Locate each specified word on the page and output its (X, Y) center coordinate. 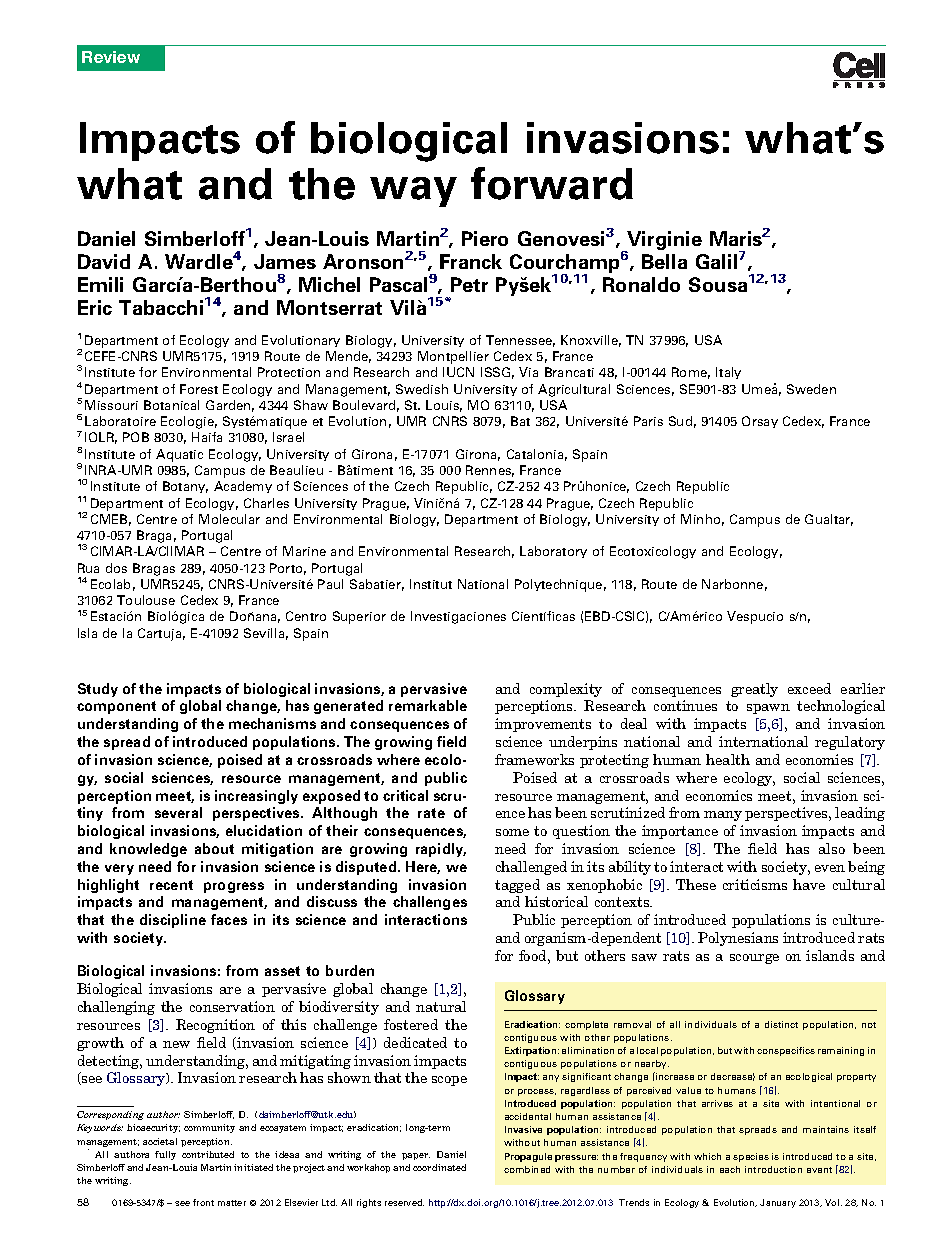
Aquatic (179, 455)
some (512, 832)
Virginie (663, 242)
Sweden (811, 389)
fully (165, 1155)
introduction (773, 1169)
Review (111, 57)
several (178, 812)
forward (552, 183)
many (723, 816)
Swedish (422, 389)
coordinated (439, 1167)
